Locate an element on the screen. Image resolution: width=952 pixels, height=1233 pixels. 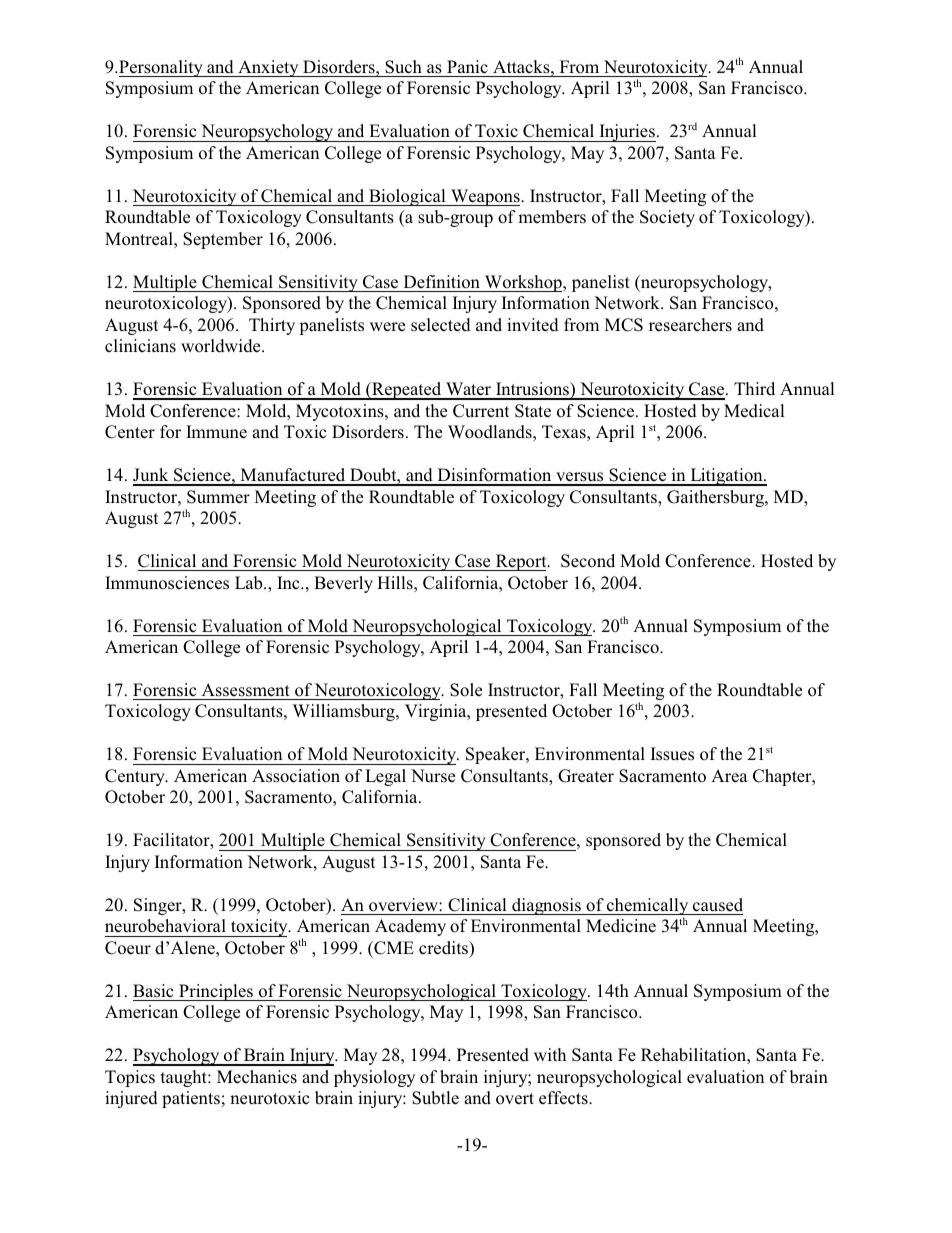
effects is located at coordinates (564, 1098).
